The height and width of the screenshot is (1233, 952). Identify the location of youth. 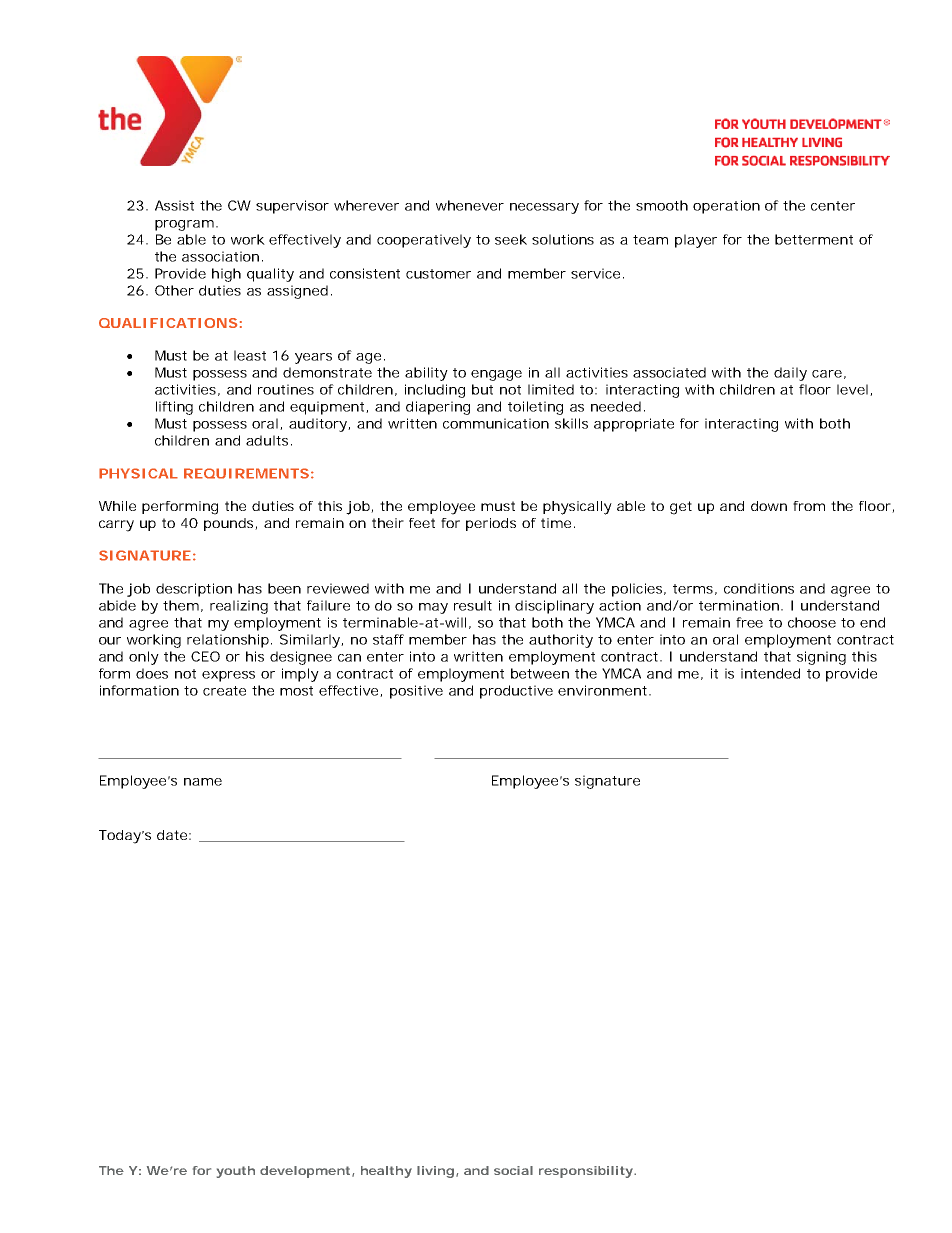
(236, 1172).
